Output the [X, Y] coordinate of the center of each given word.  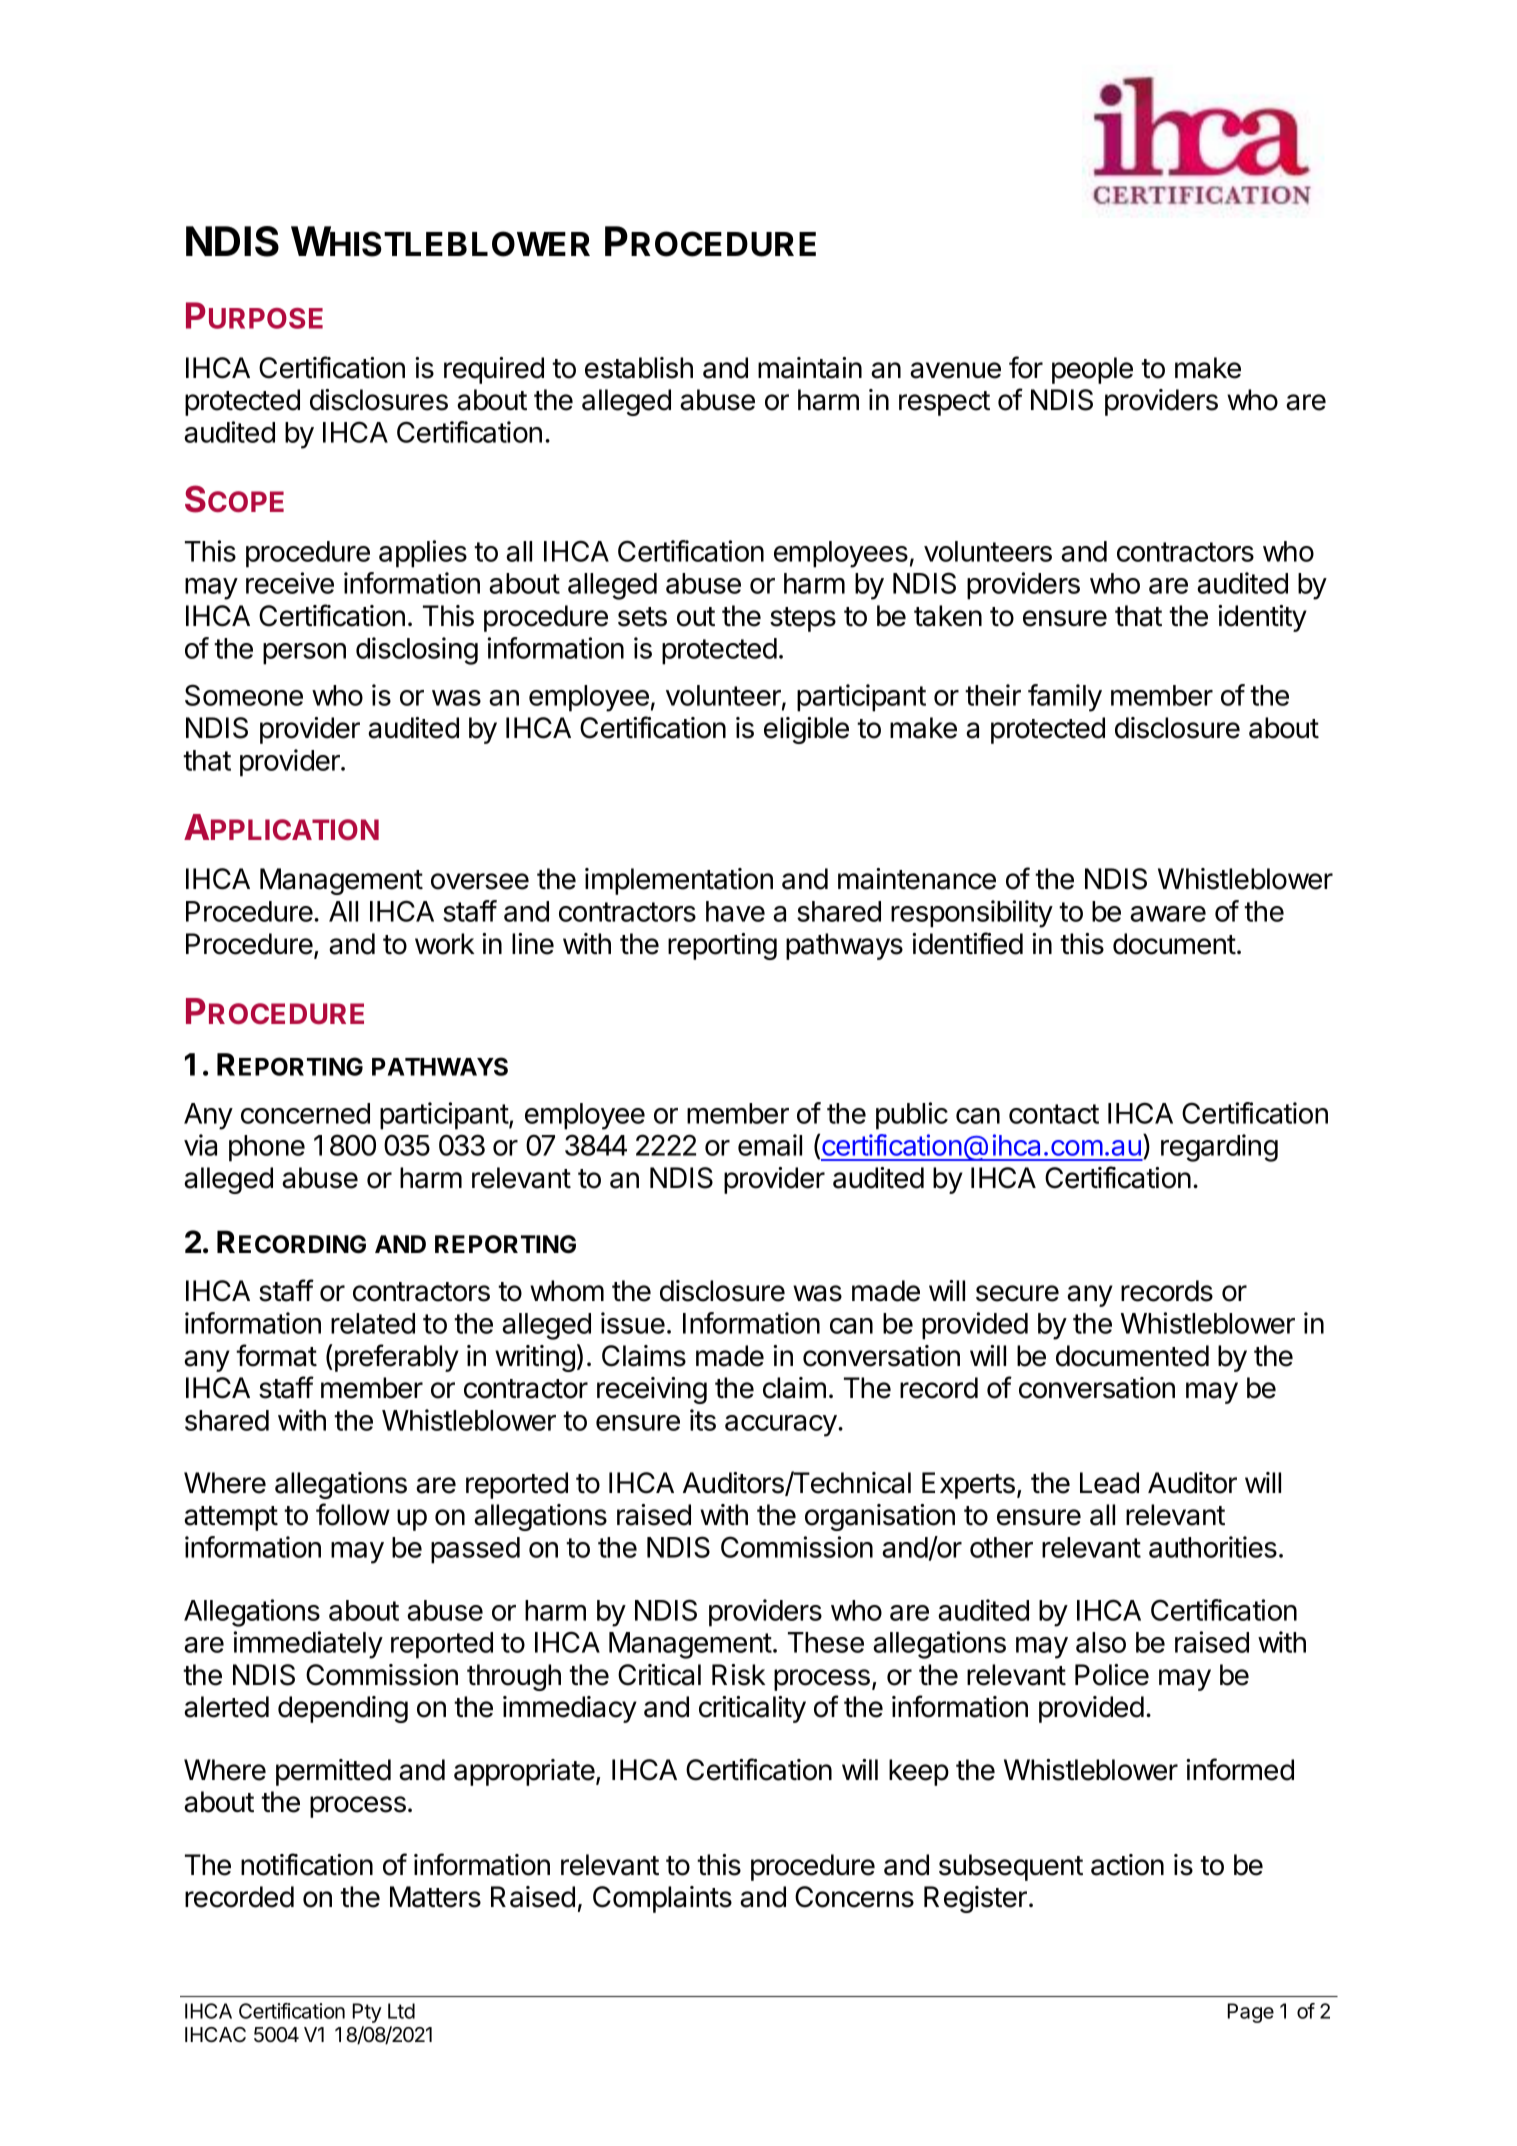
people [1092, 370]
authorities [1213, 1547]
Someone [244, 695]
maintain [810, 368]
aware [1168, 914]
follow [353, 1514]
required [494, 370]
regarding [1219, 1148]
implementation [679, 881]
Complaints [662, 1899]
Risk [739, 1675]
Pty [367, 2013]
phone [267, 1148]
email [770, 1145]
